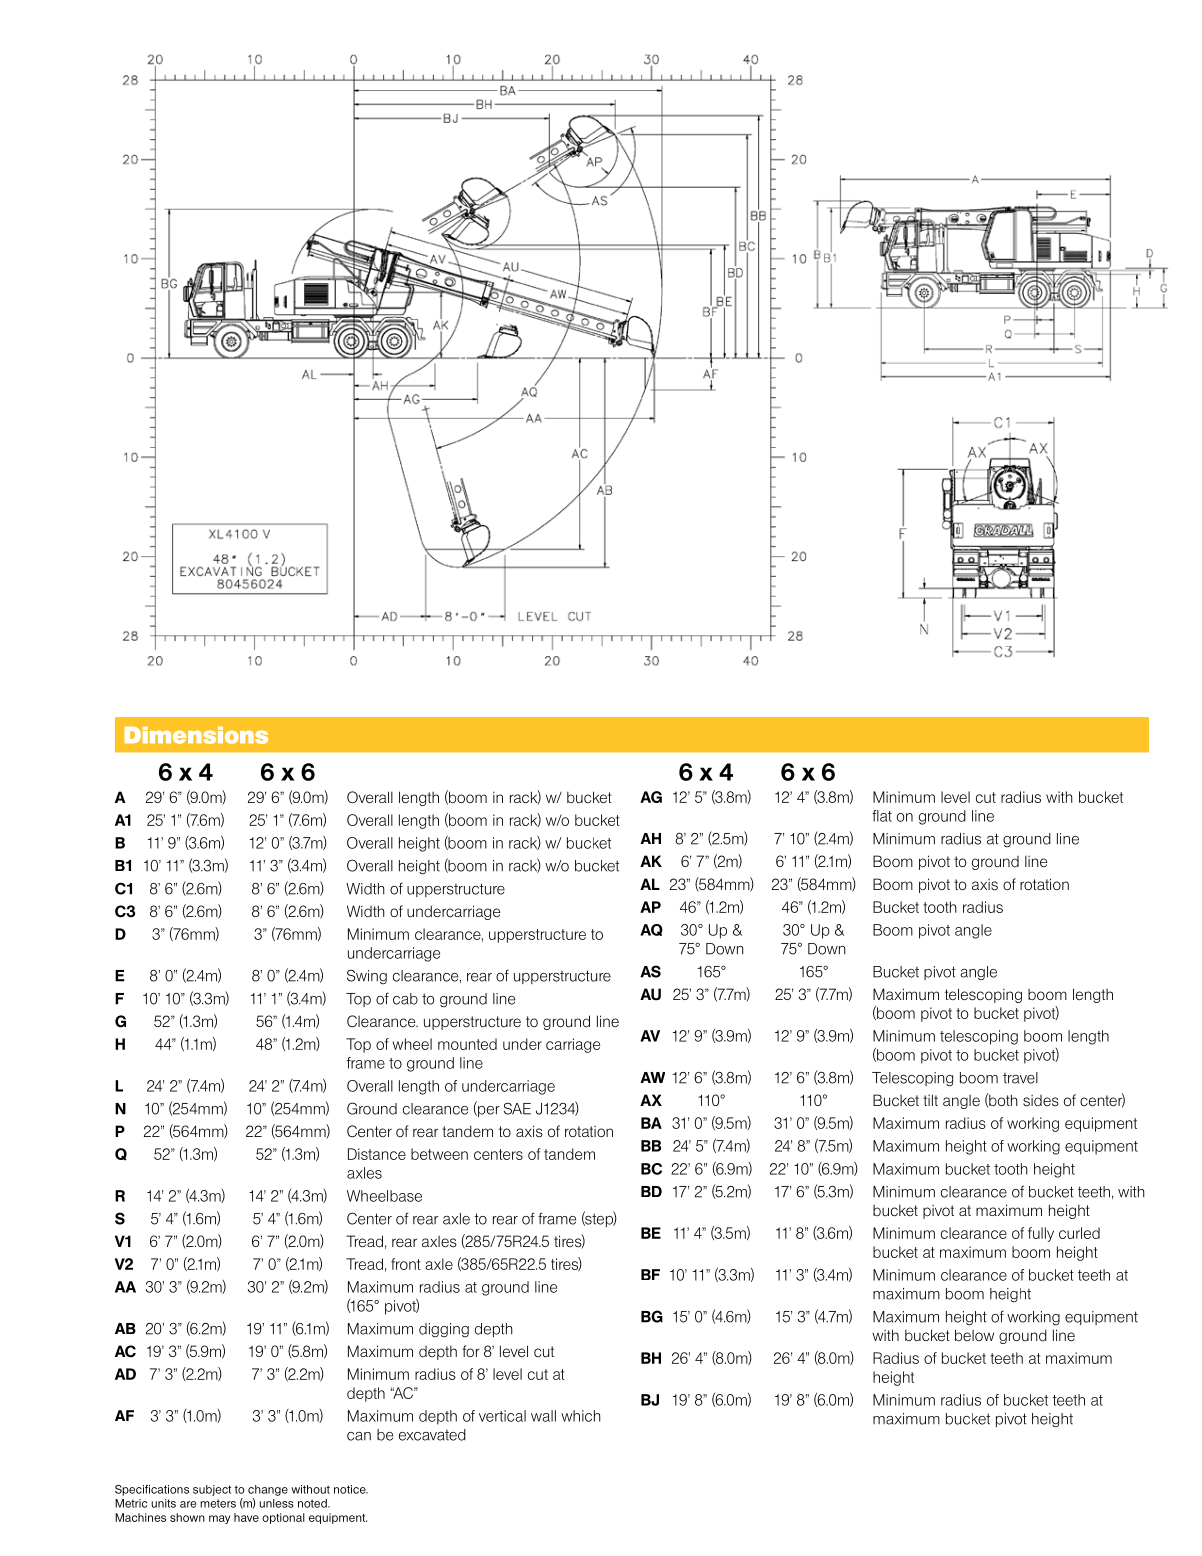 The width and height of the screenshot is (1202, 1556). Describe the element at coordinates (196, 735) in the screenshot. I see `Dimensions` at that location.
